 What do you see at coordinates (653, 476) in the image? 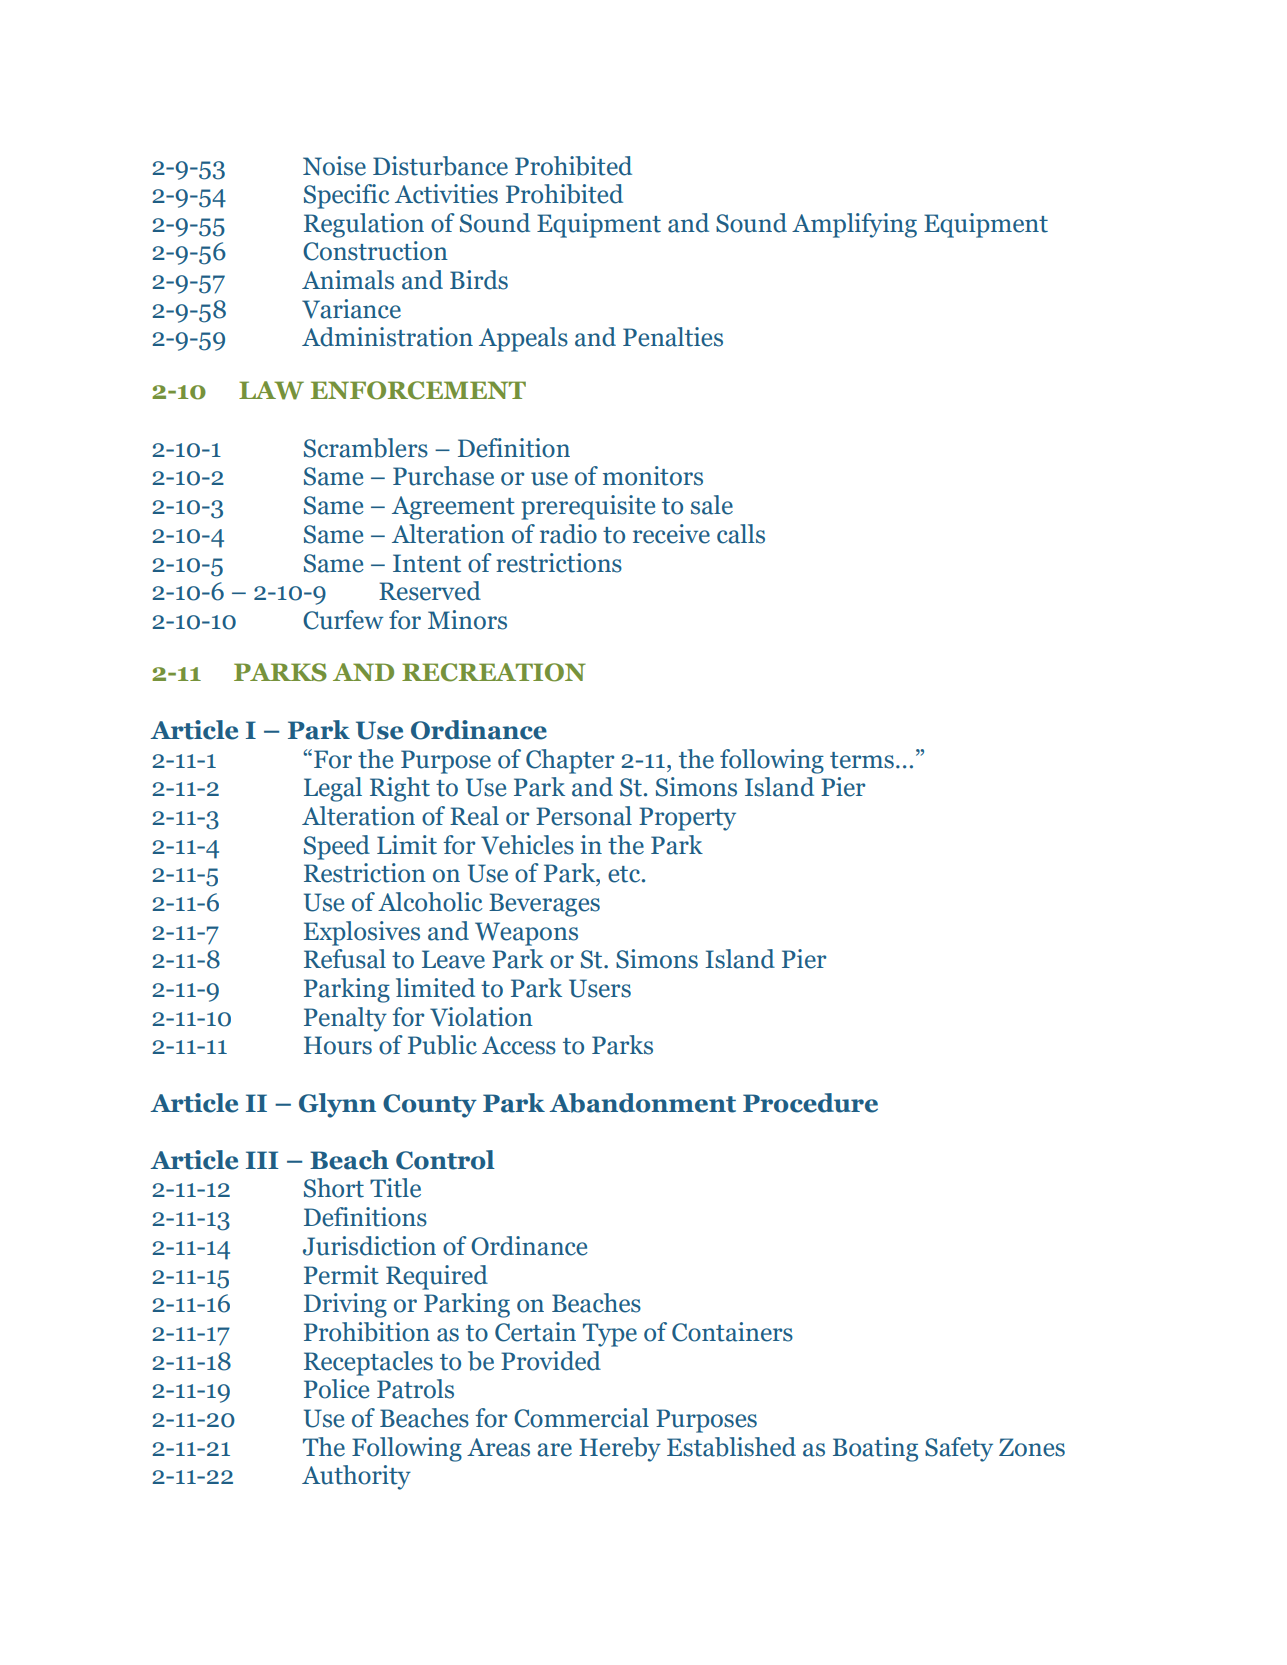
I see `monitors` at bounding box center [653, 476].
